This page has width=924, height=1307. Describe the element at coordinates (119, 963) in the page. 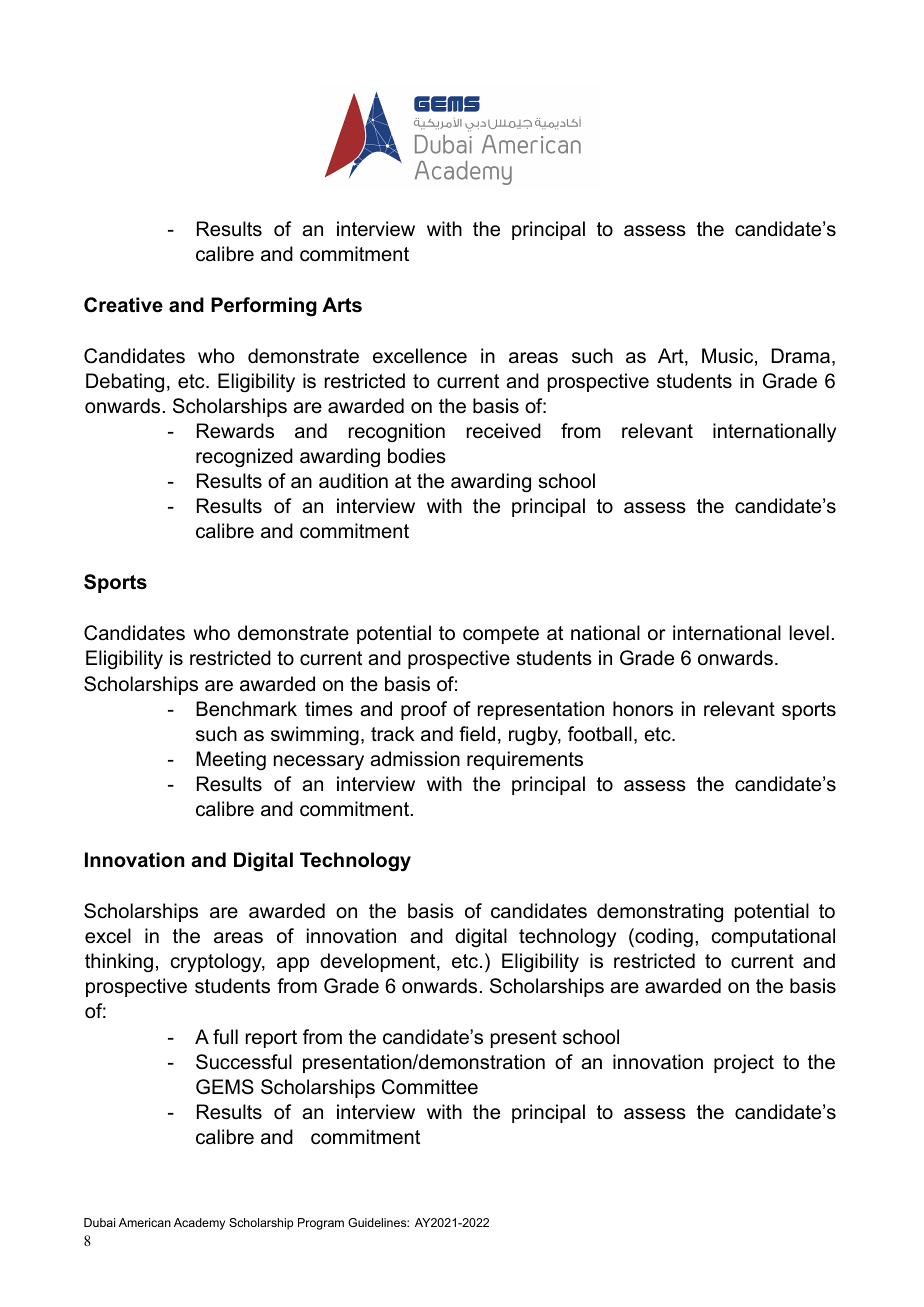

I see `thinking` at that location.
